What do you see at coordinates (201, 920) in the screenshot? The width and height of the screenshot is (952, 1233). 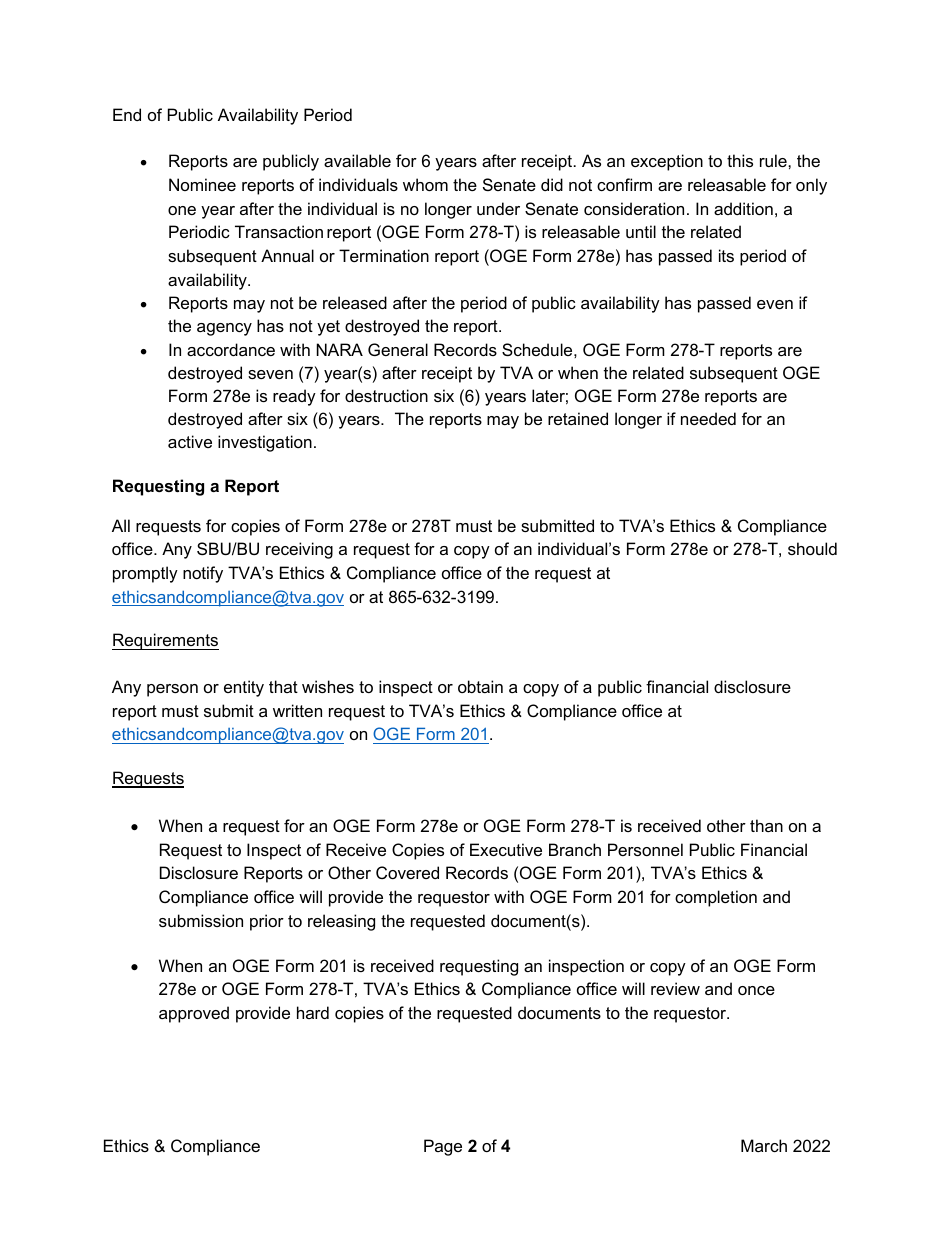 I see `submission` at bounding box center [201, 920].
